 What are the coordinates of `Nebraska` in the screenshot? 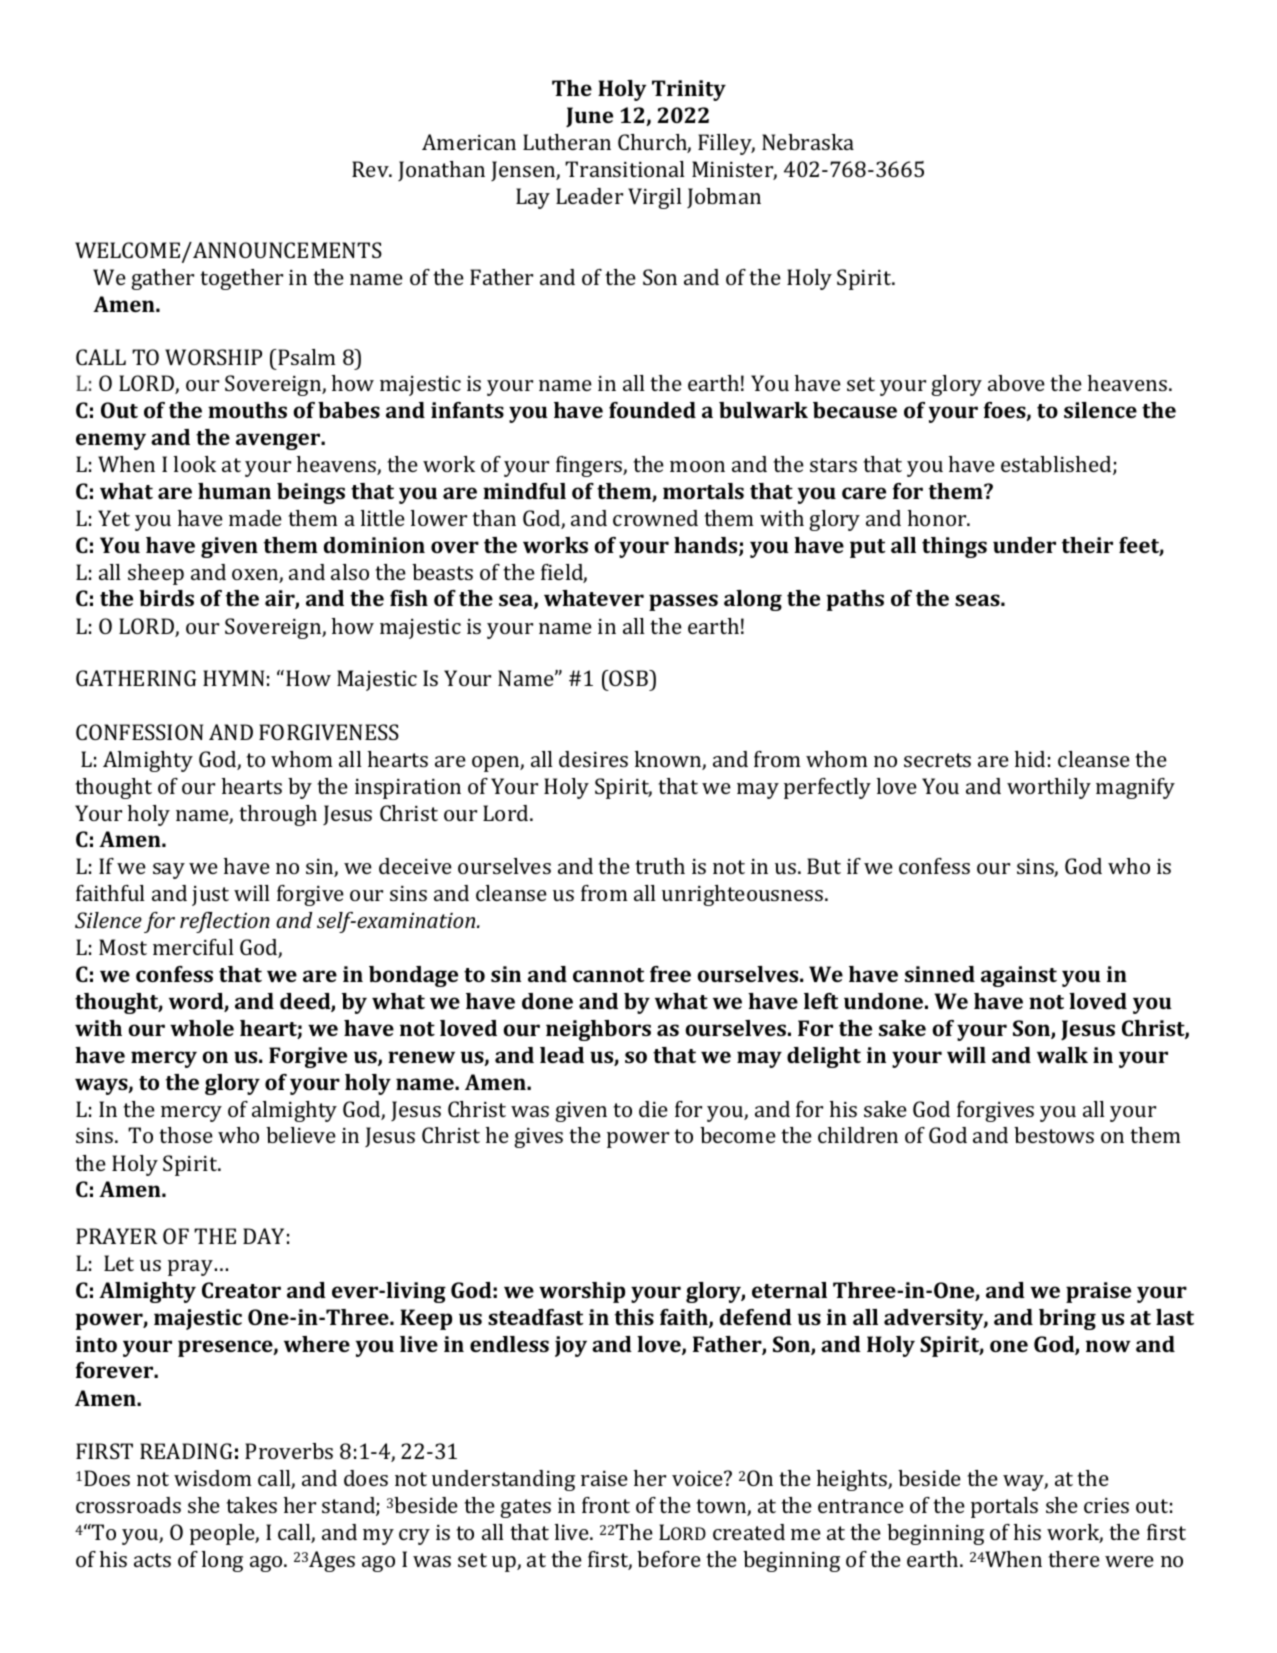 It's located at (808, 142).
